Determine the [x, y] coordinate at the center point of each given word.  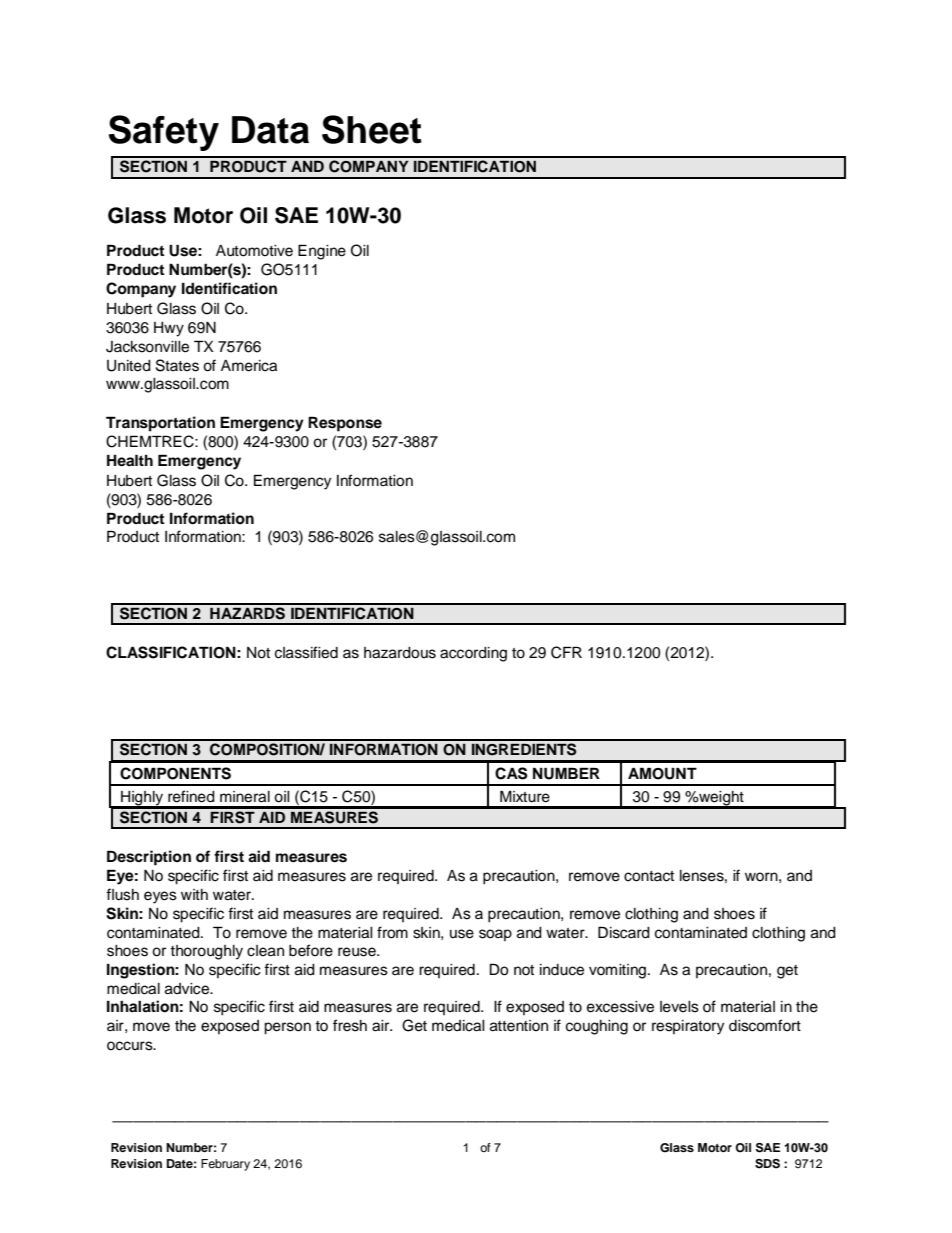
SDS [767, 1164]
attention [519, 1026]
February [225, 1165]
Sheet [372, 129]
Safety [164, 133]
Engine [322, 252]
